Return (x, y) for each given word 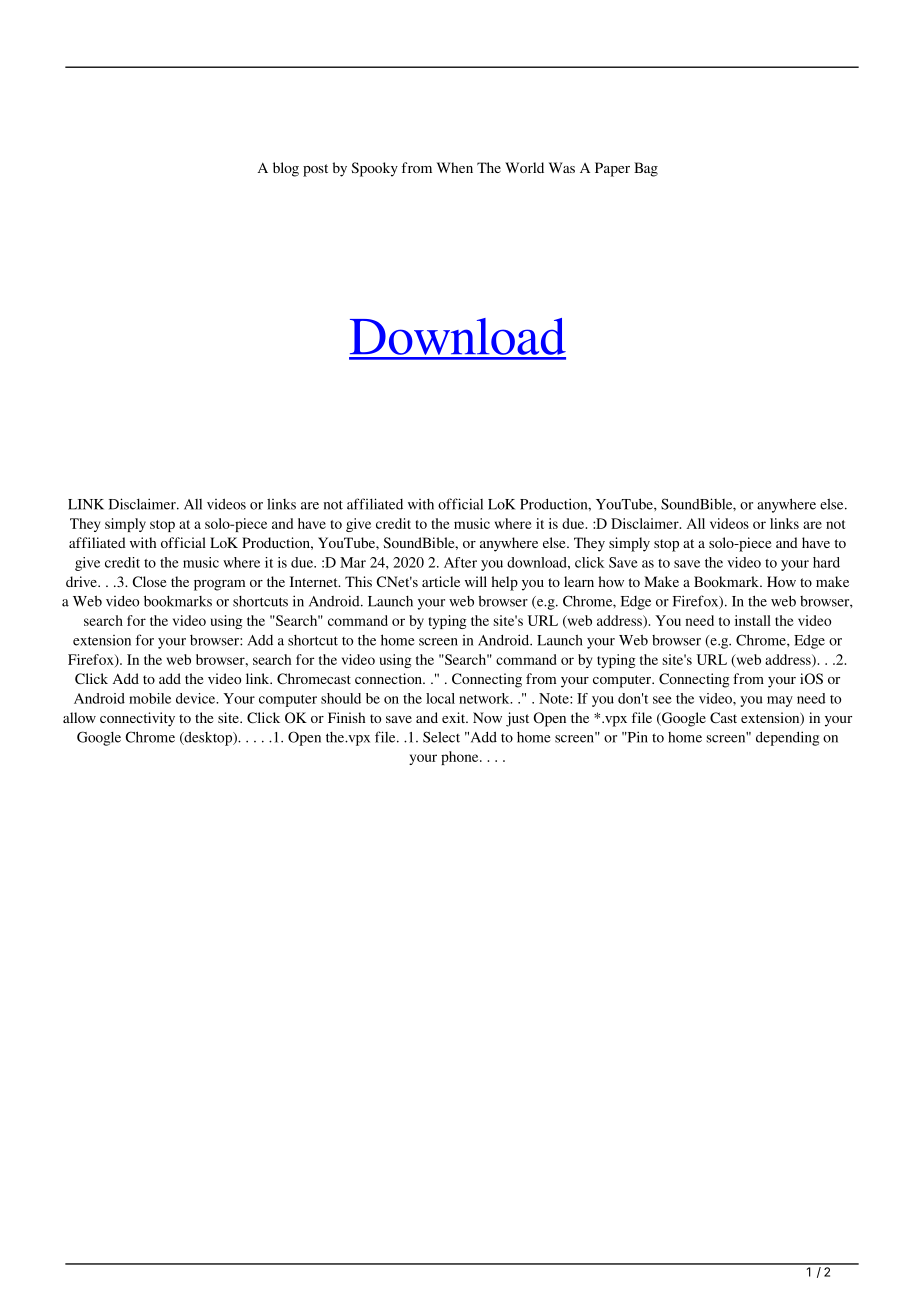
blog (286, 169)
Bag (646, 169)
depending (787, 738)
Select (441, 737)
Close (149, 581)
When (455, 167)
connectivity (137, 719)
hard (826, 562)
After (460, 562)
